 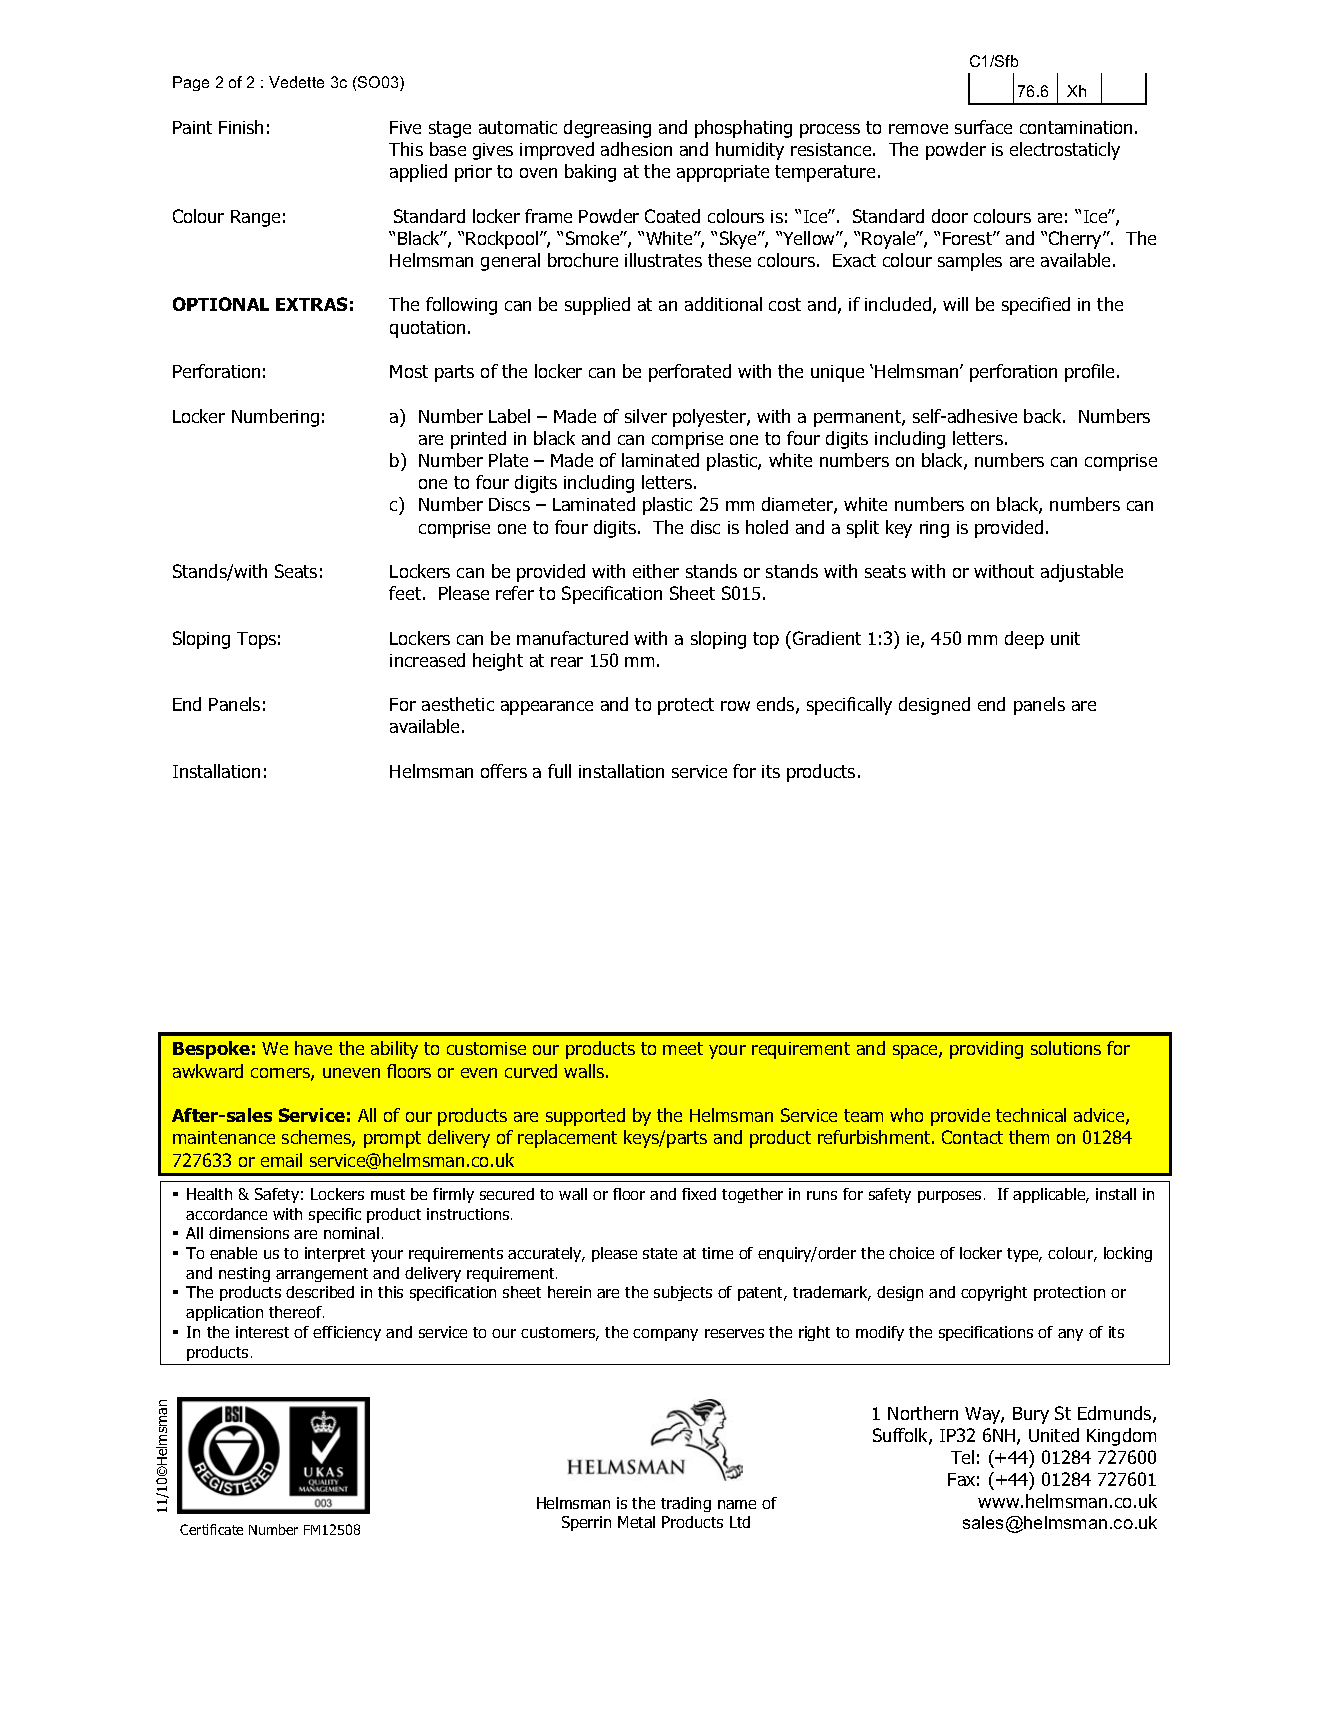 What do you see at coordinates (409, 371) in the screenshot?
I see `Most` at bounding box center [409, 371].
